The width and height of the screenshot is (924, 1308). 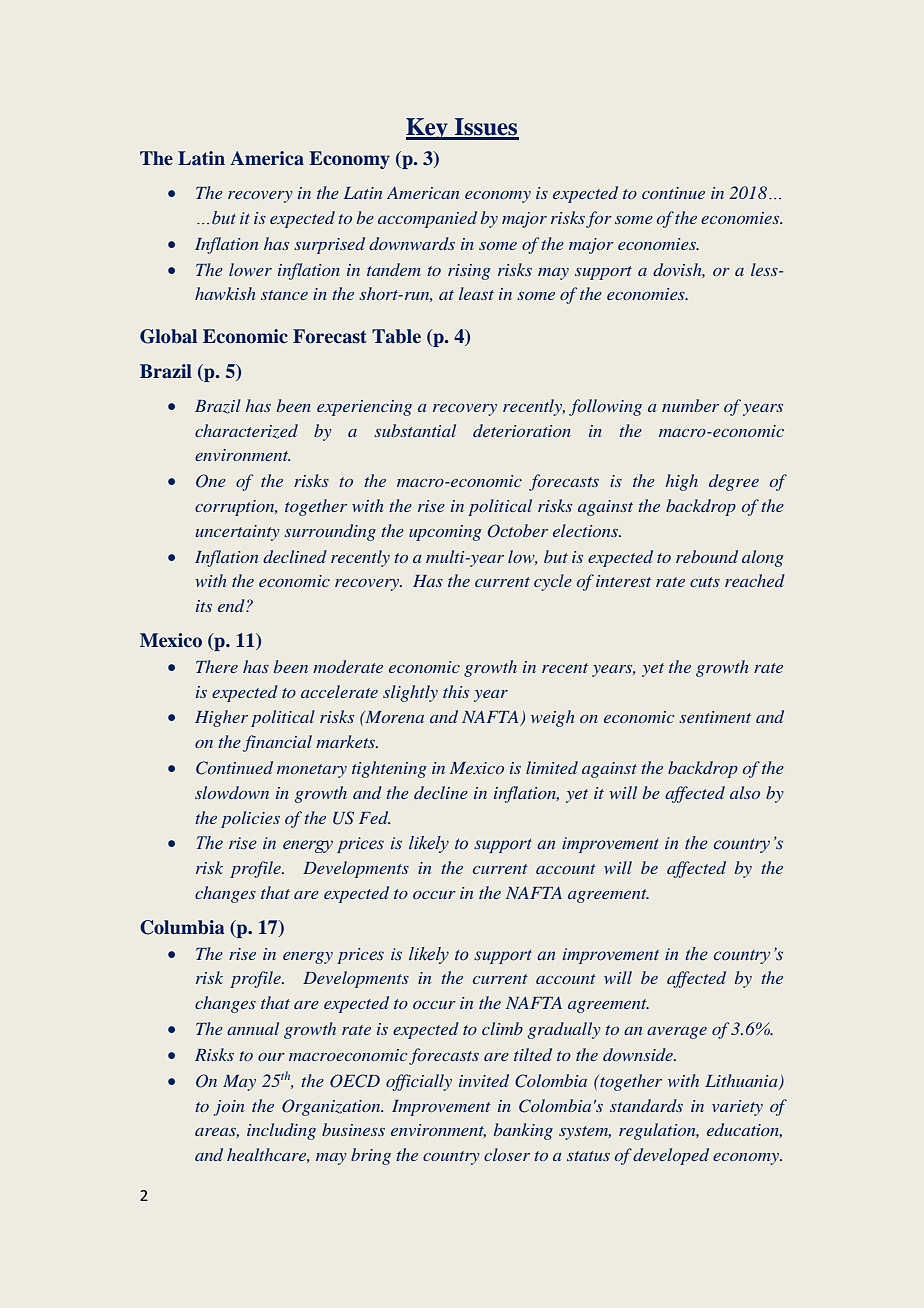 I want to click on upcoming, so click(x=445, y=533).
